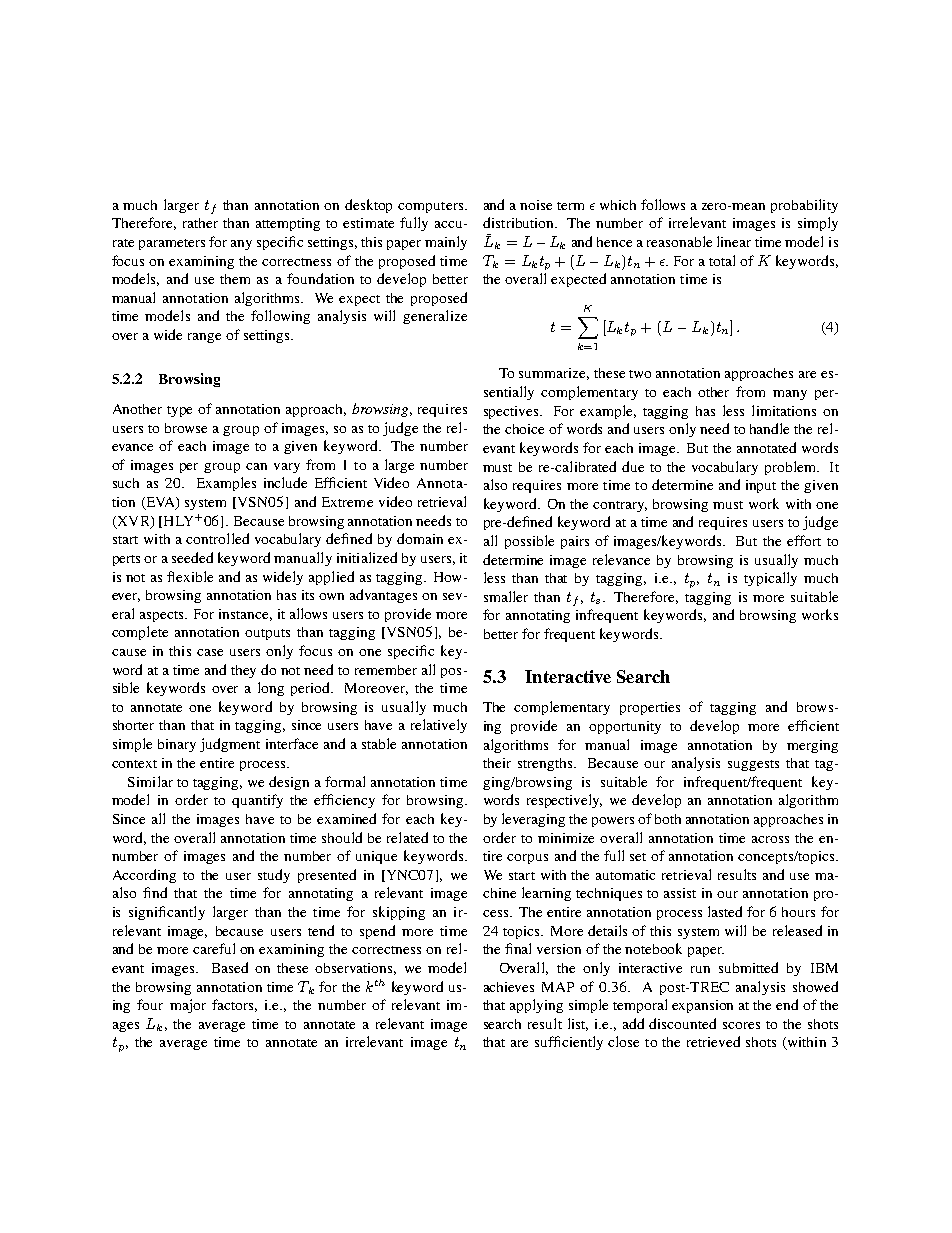 Image resolution: width=952 pixels, height=1233 pixels. I want to click on related, so click(407, 837).
